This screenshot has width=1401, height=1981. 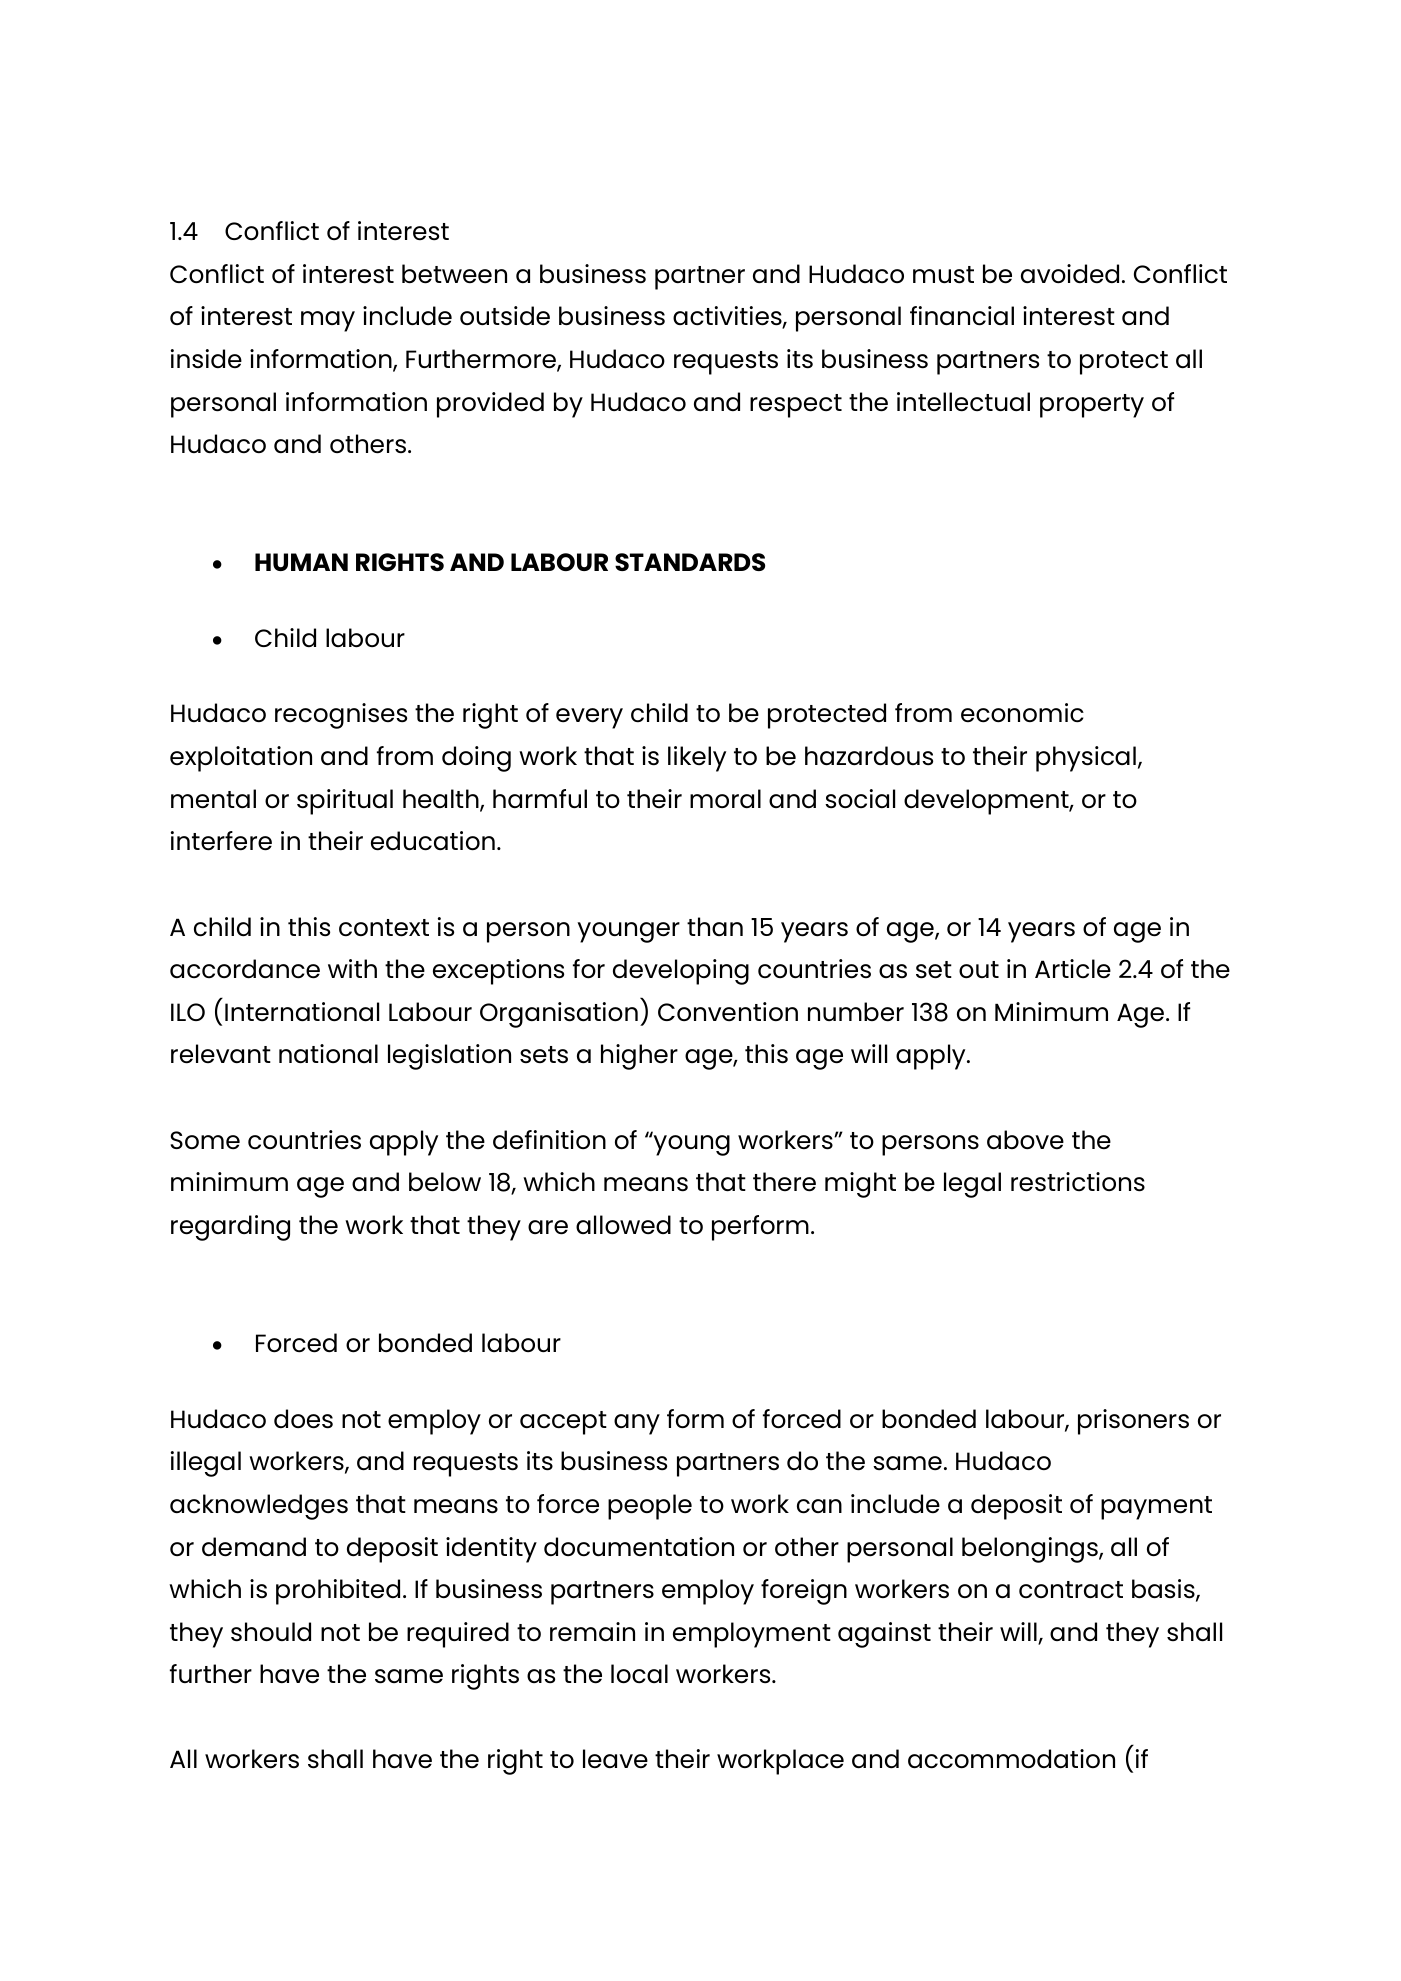 I want to click on Convention, so click(x=728, y=1011).
